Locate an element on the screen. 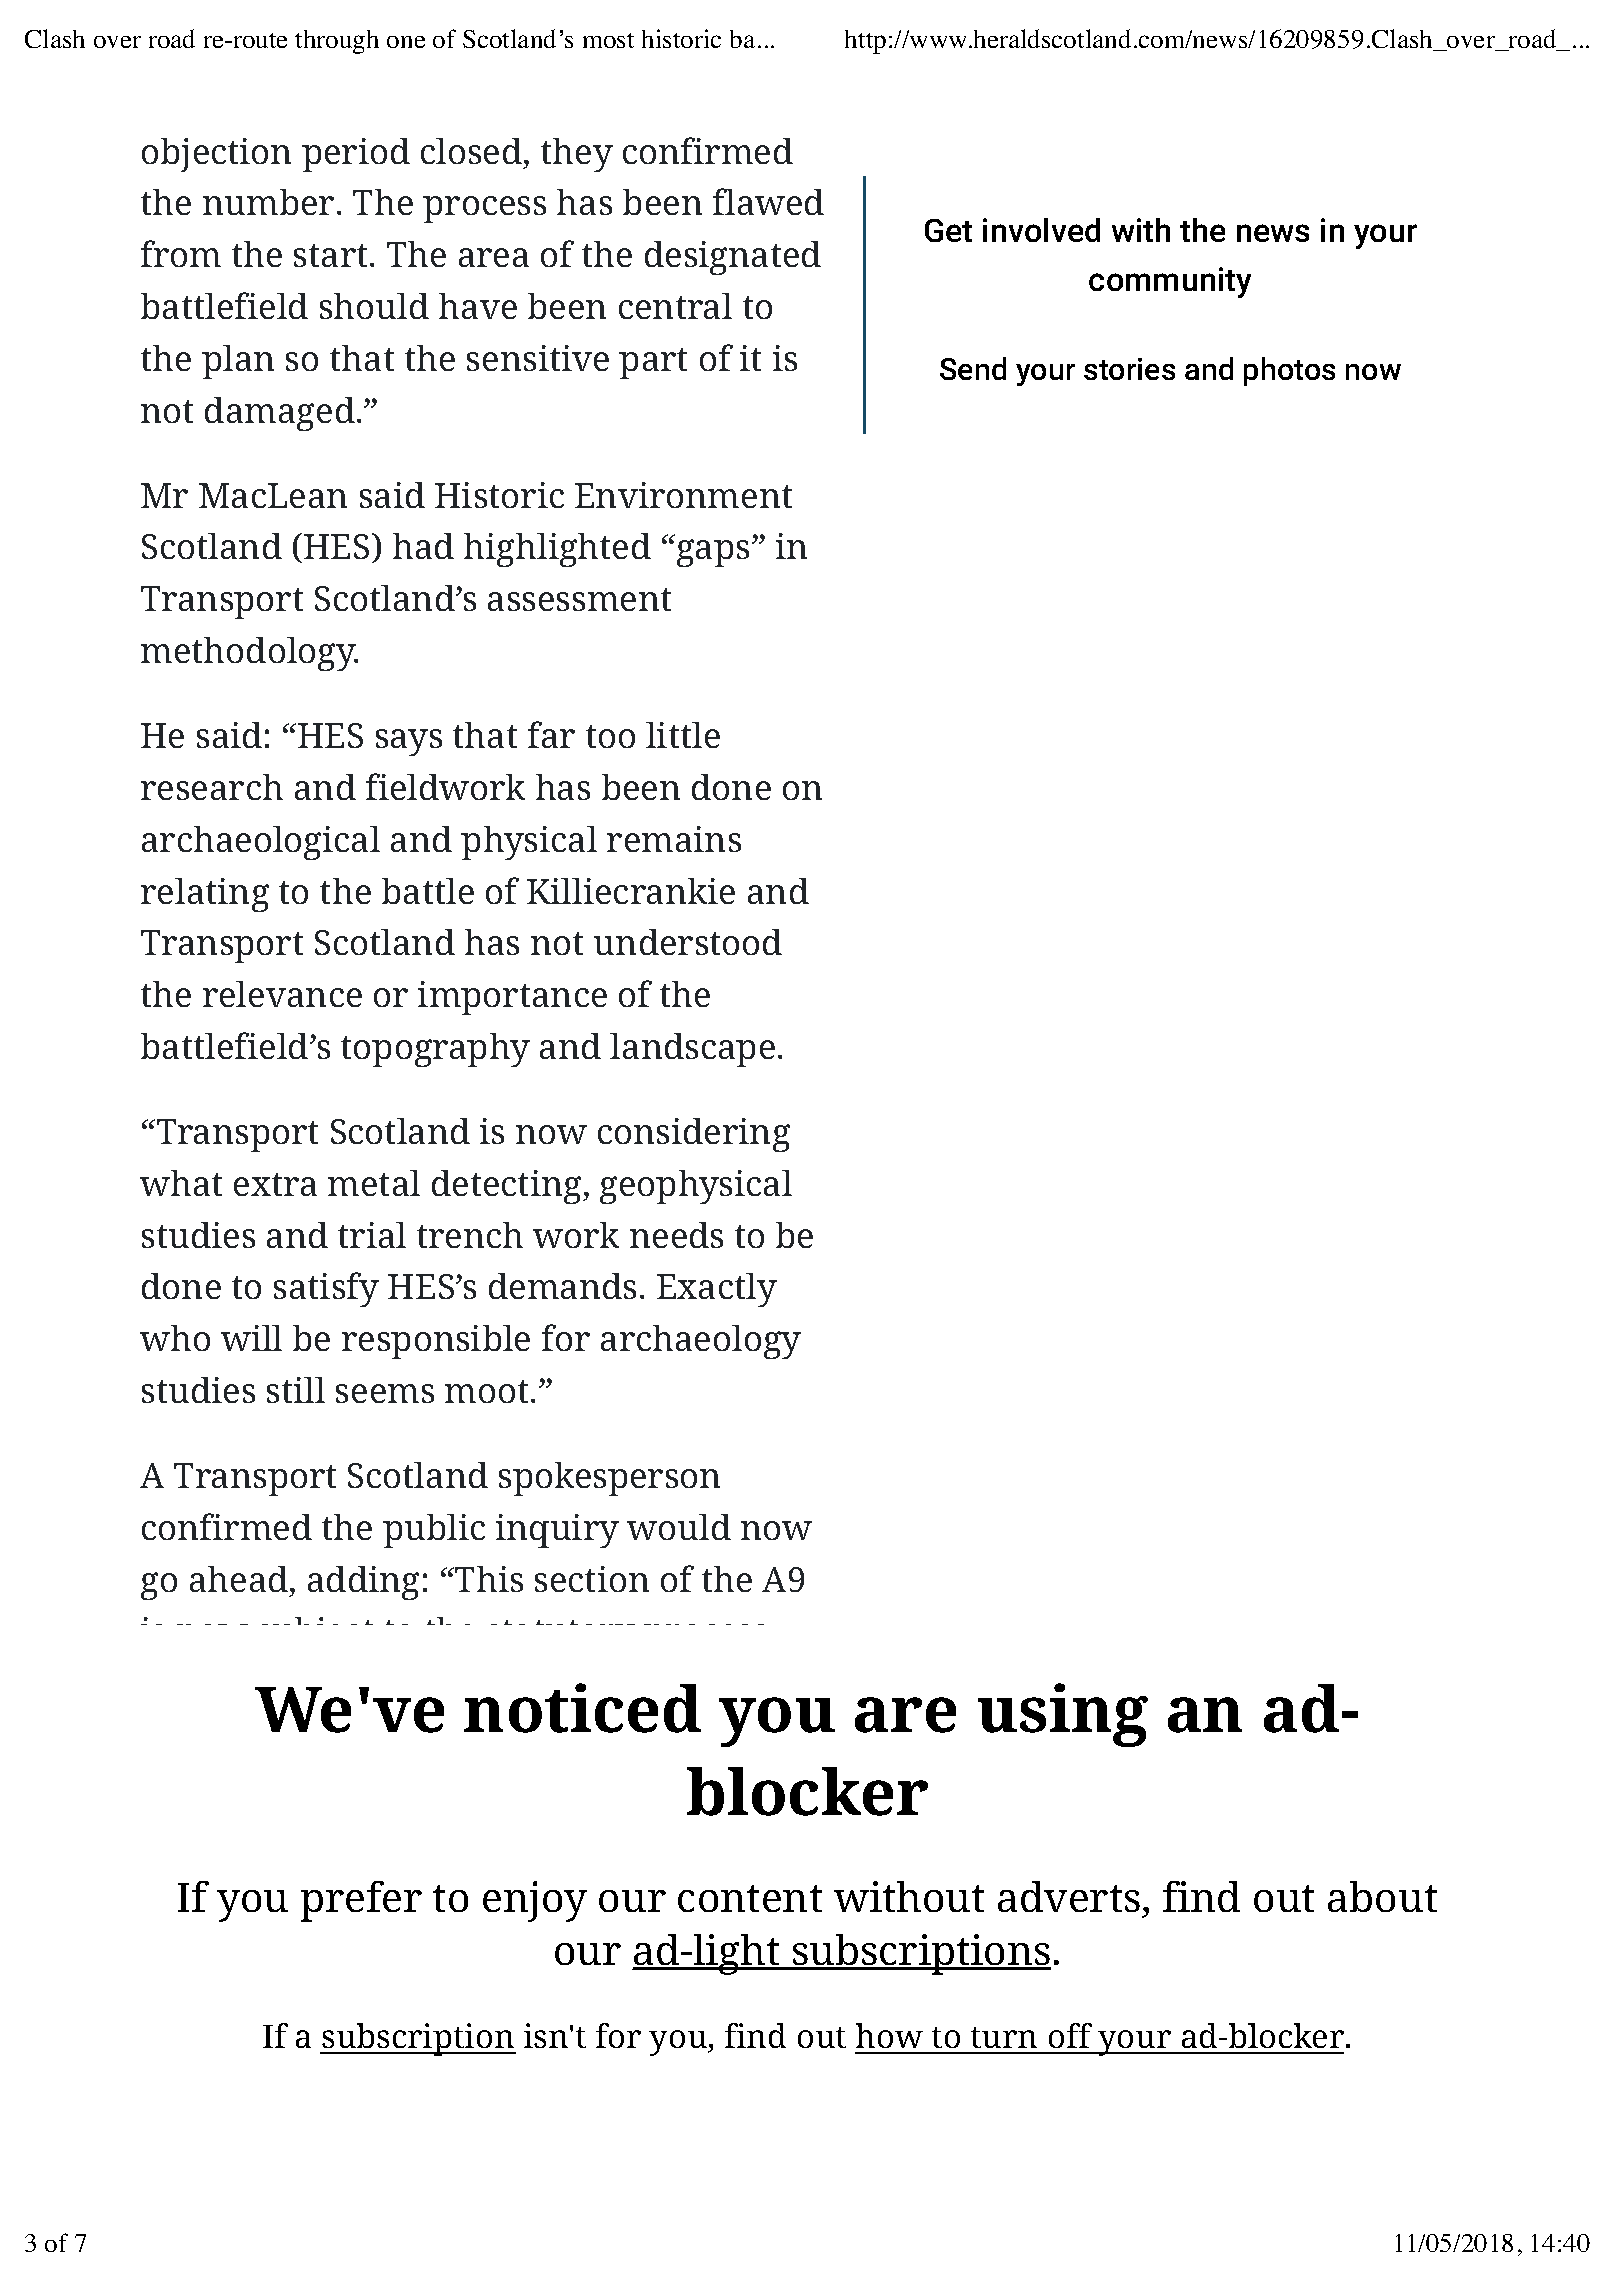  content is located at coordinates (750, 1898).
